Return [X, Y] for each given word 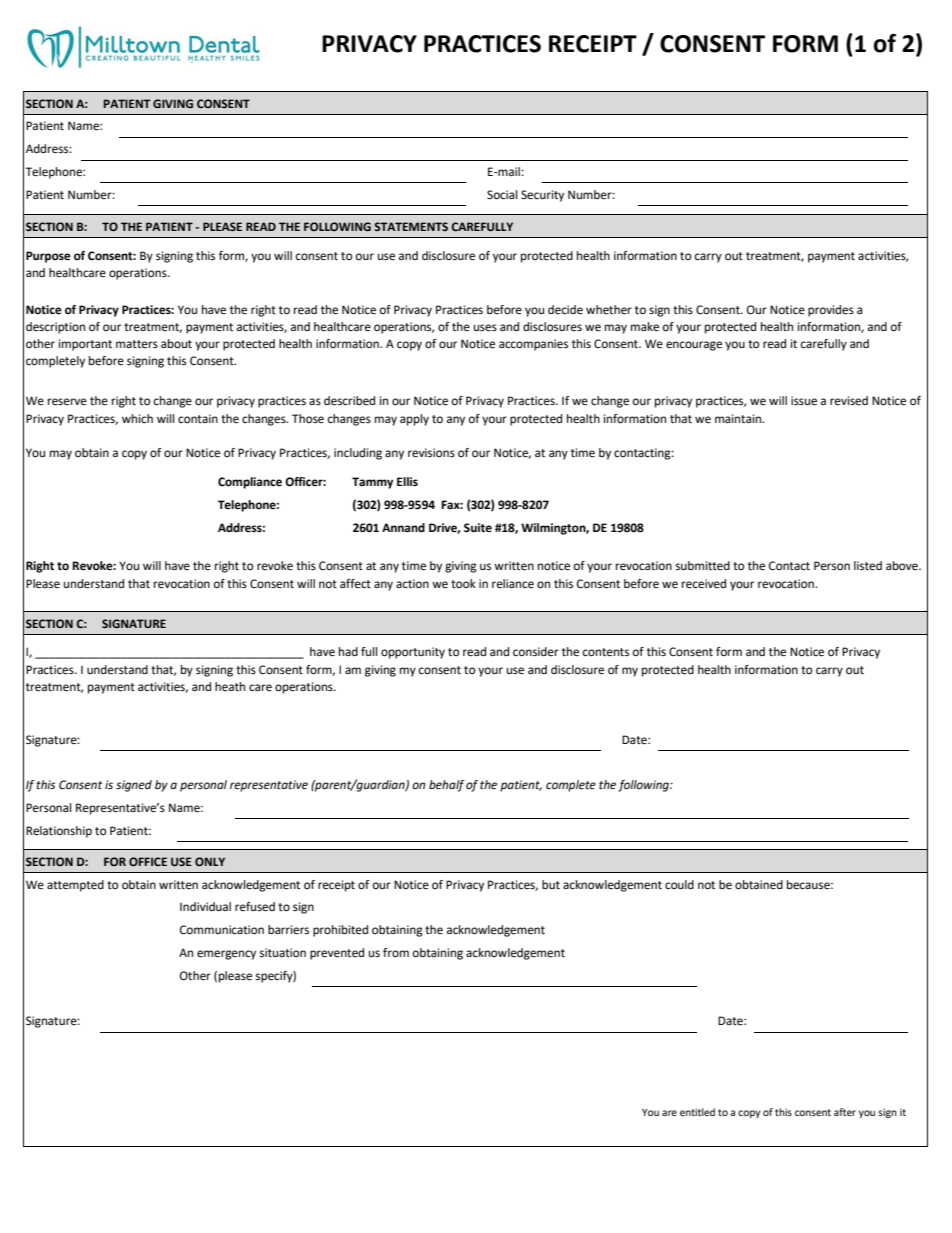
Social [502, 194]
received [704, 584]
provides [831, 311]
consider [536, 651]
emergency [226, 955]
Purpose [48, 257]
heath [230, 687]
